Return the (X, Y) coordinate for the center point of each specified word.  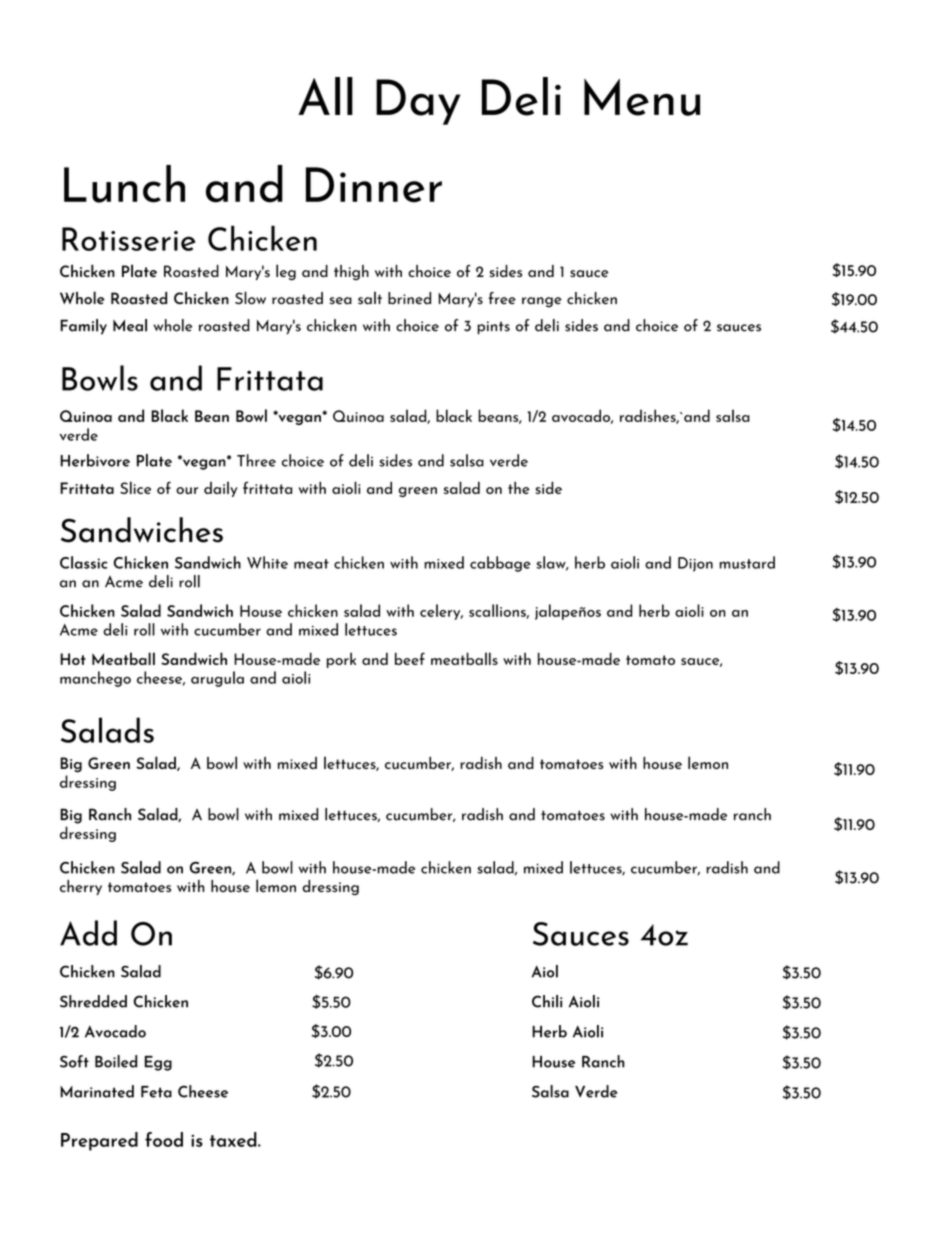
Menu (642, 97)
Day (418, 102)
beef (410, 658)
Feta (156, 1092)
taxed (234, 1139)
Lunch (124, 184)
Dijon (695, 564)
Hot (73, 659)
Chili (547, 1001)
